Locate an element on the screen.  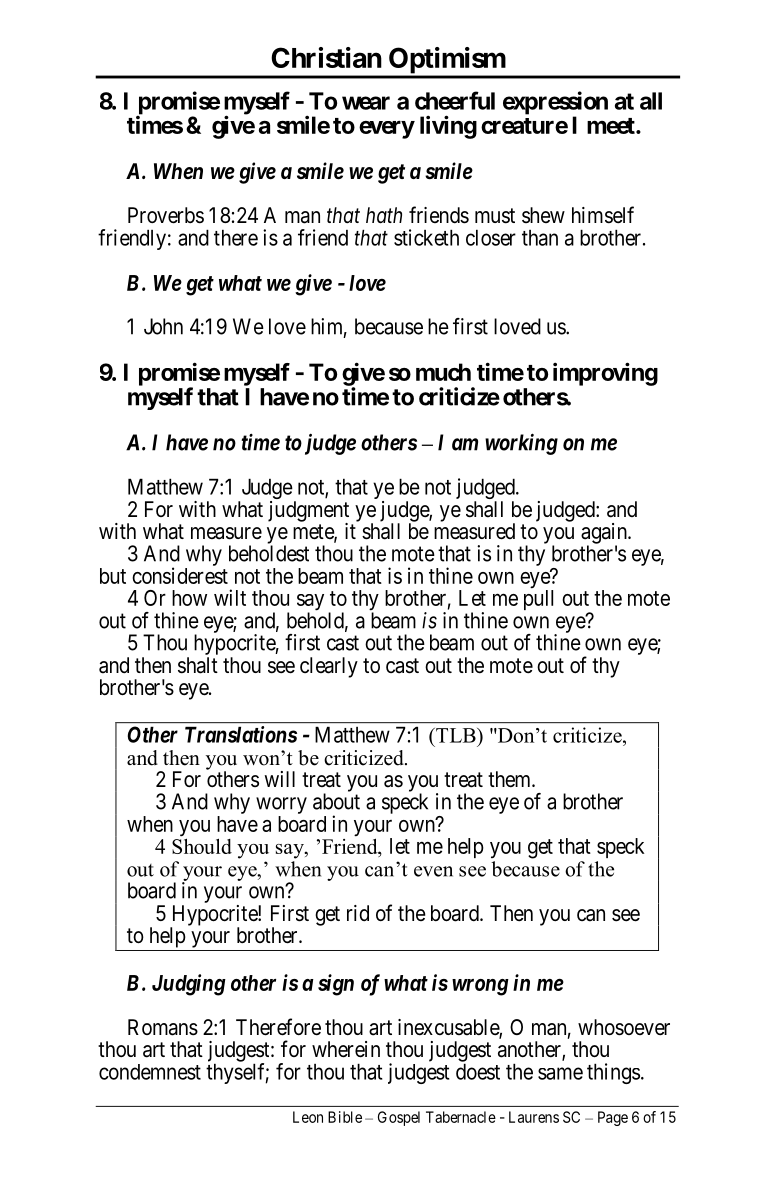
wear is located at coordinates (366, 103).
